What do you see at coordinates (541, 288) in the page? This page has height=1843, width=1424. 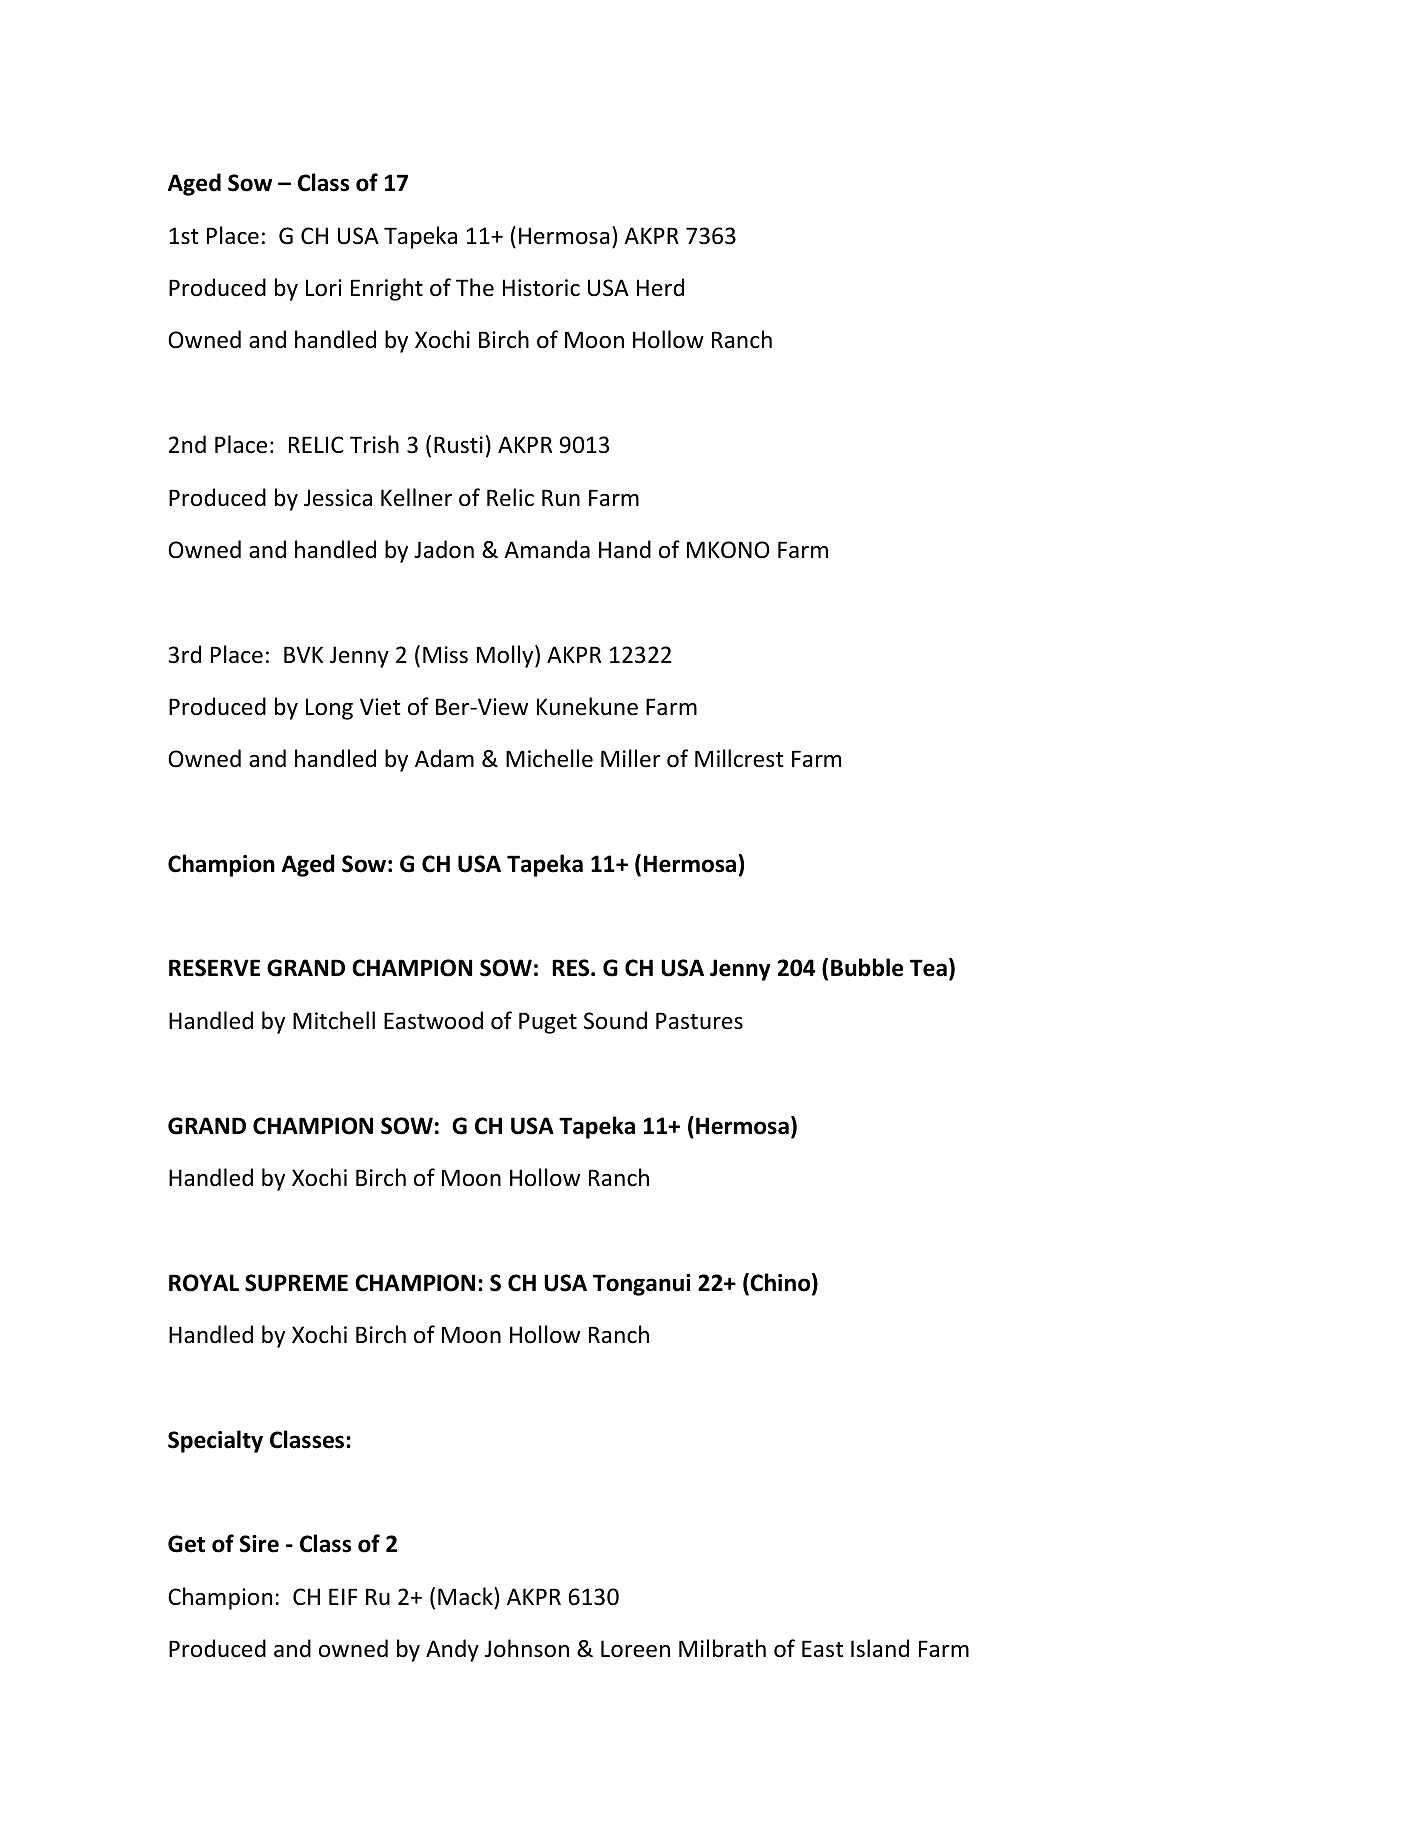 I see `Historic` at bounding box center [541, 288].
